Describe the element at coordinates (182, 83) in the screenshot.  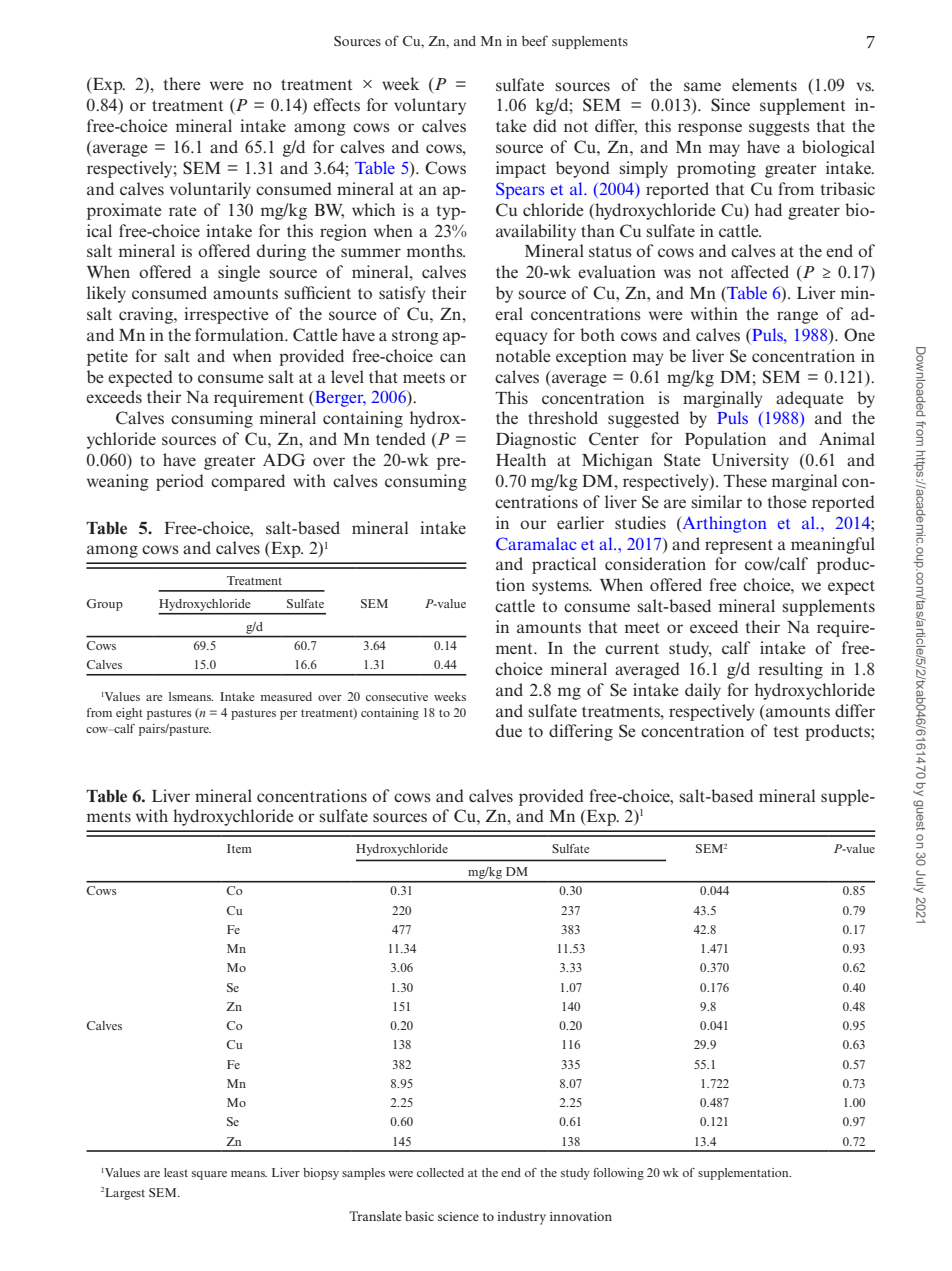
I see `there` at that location.
